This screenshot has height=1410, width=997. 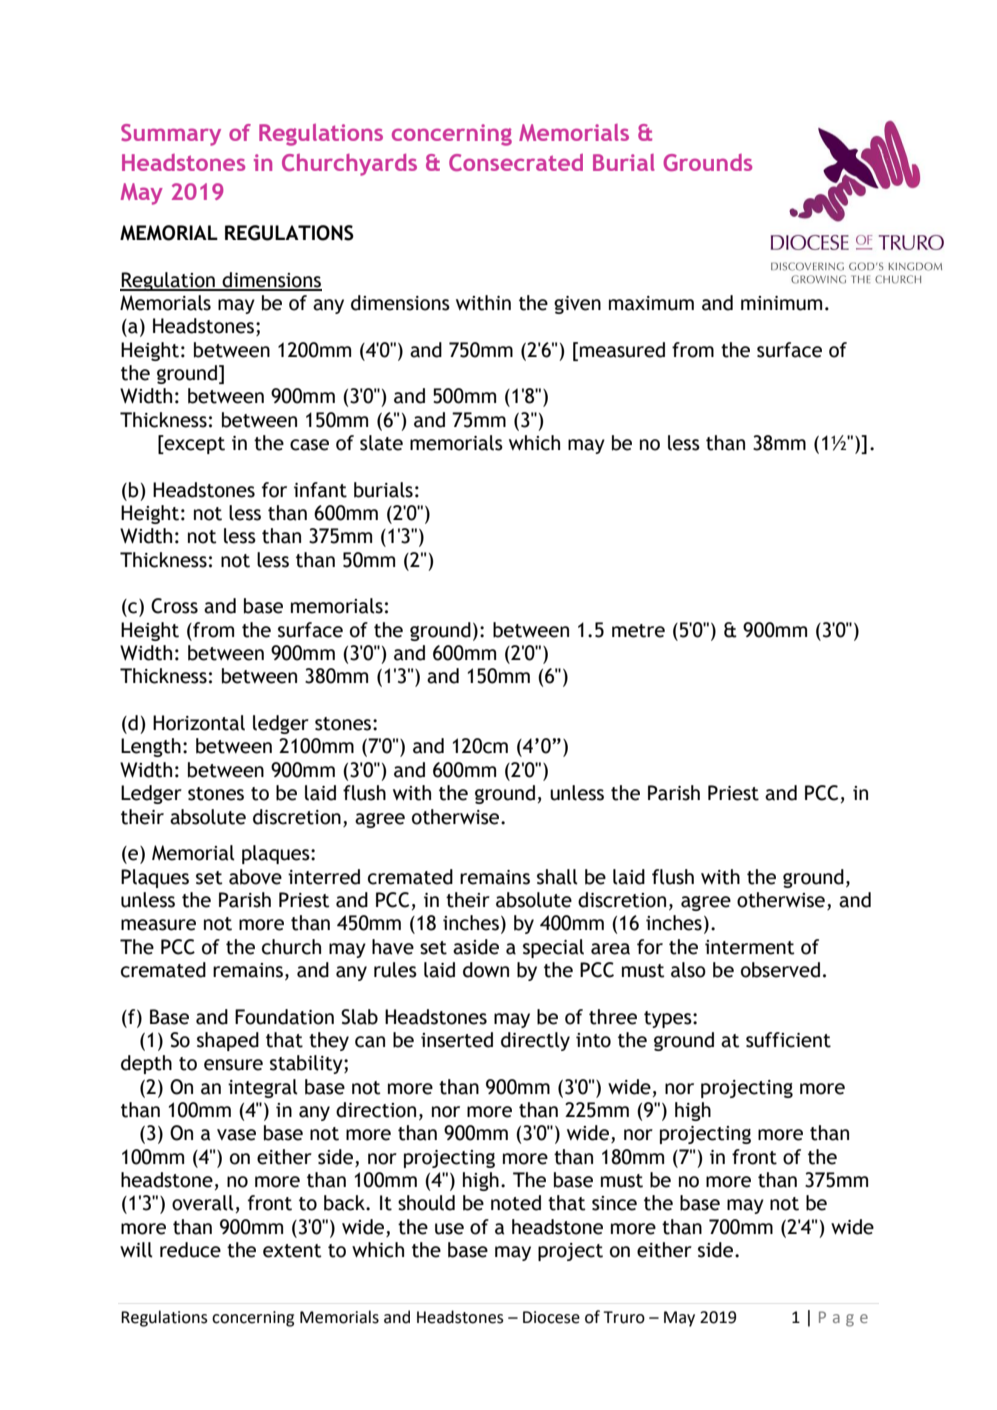 I want to click on Horizontal, so click(x=199, y=723).
